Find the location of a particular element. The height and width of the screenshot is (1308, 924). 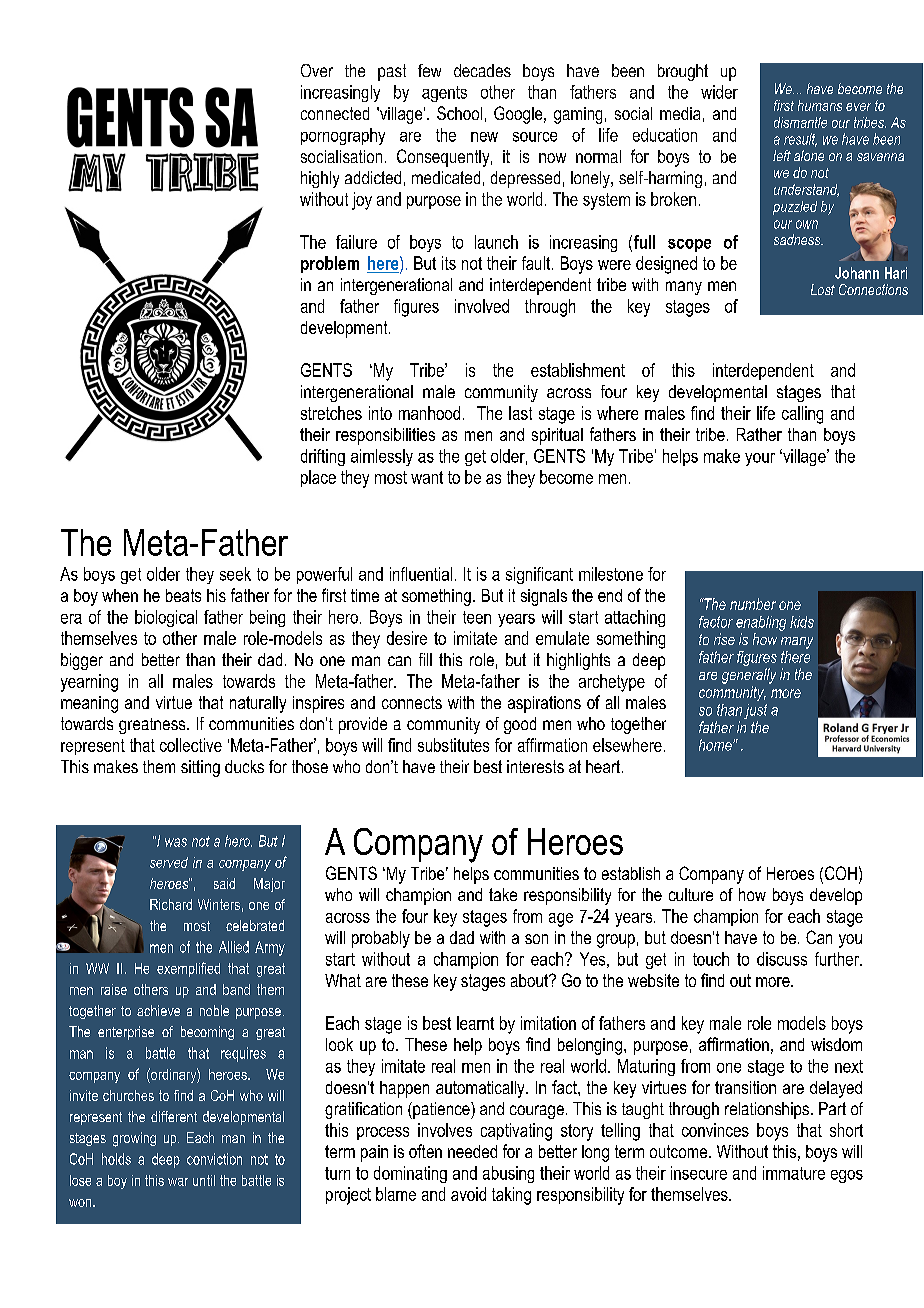

until is located at coordinates (204, 1180).
